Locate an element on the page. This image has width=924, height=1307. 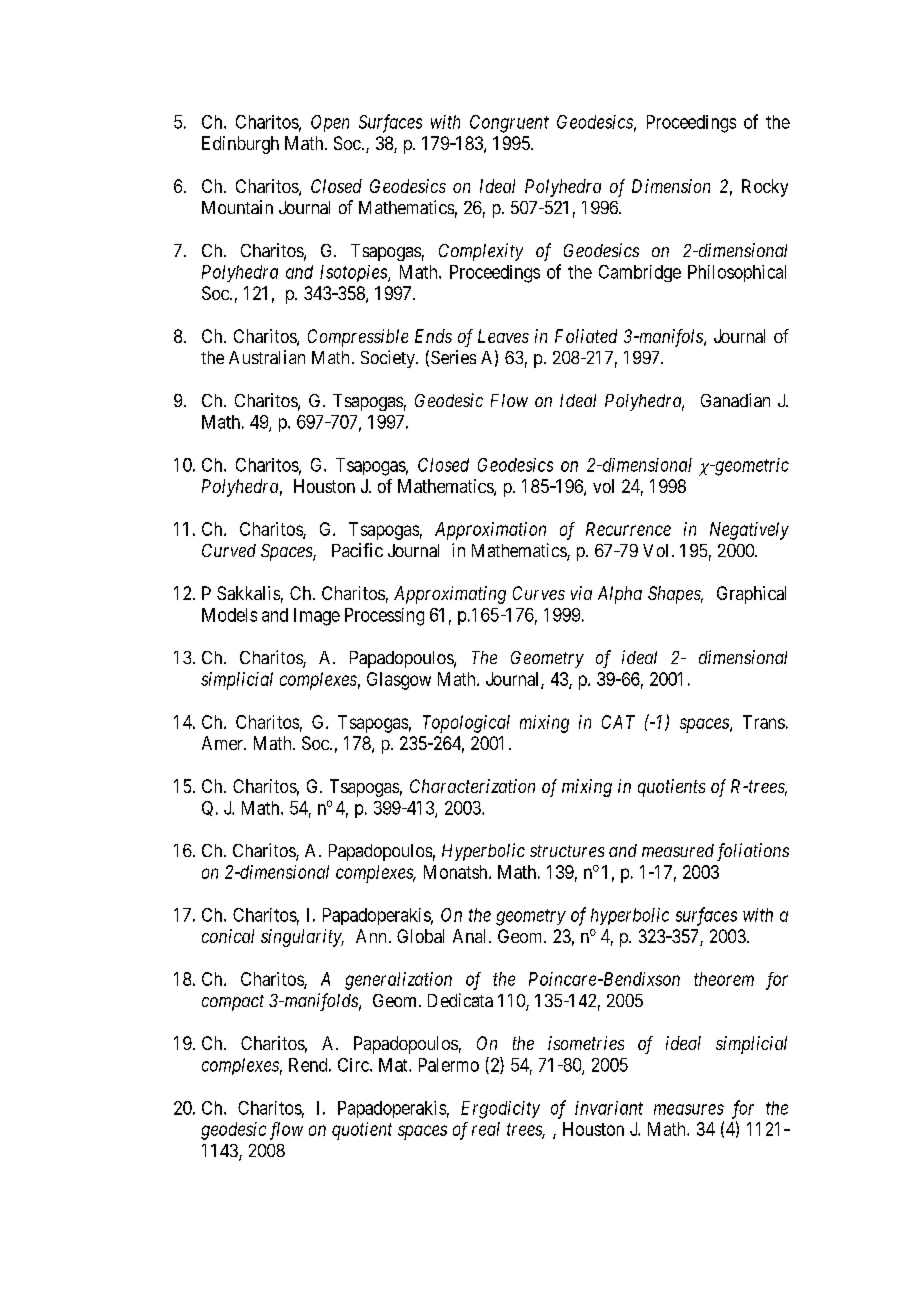
Rocky is located at coordinates (765, 188).
